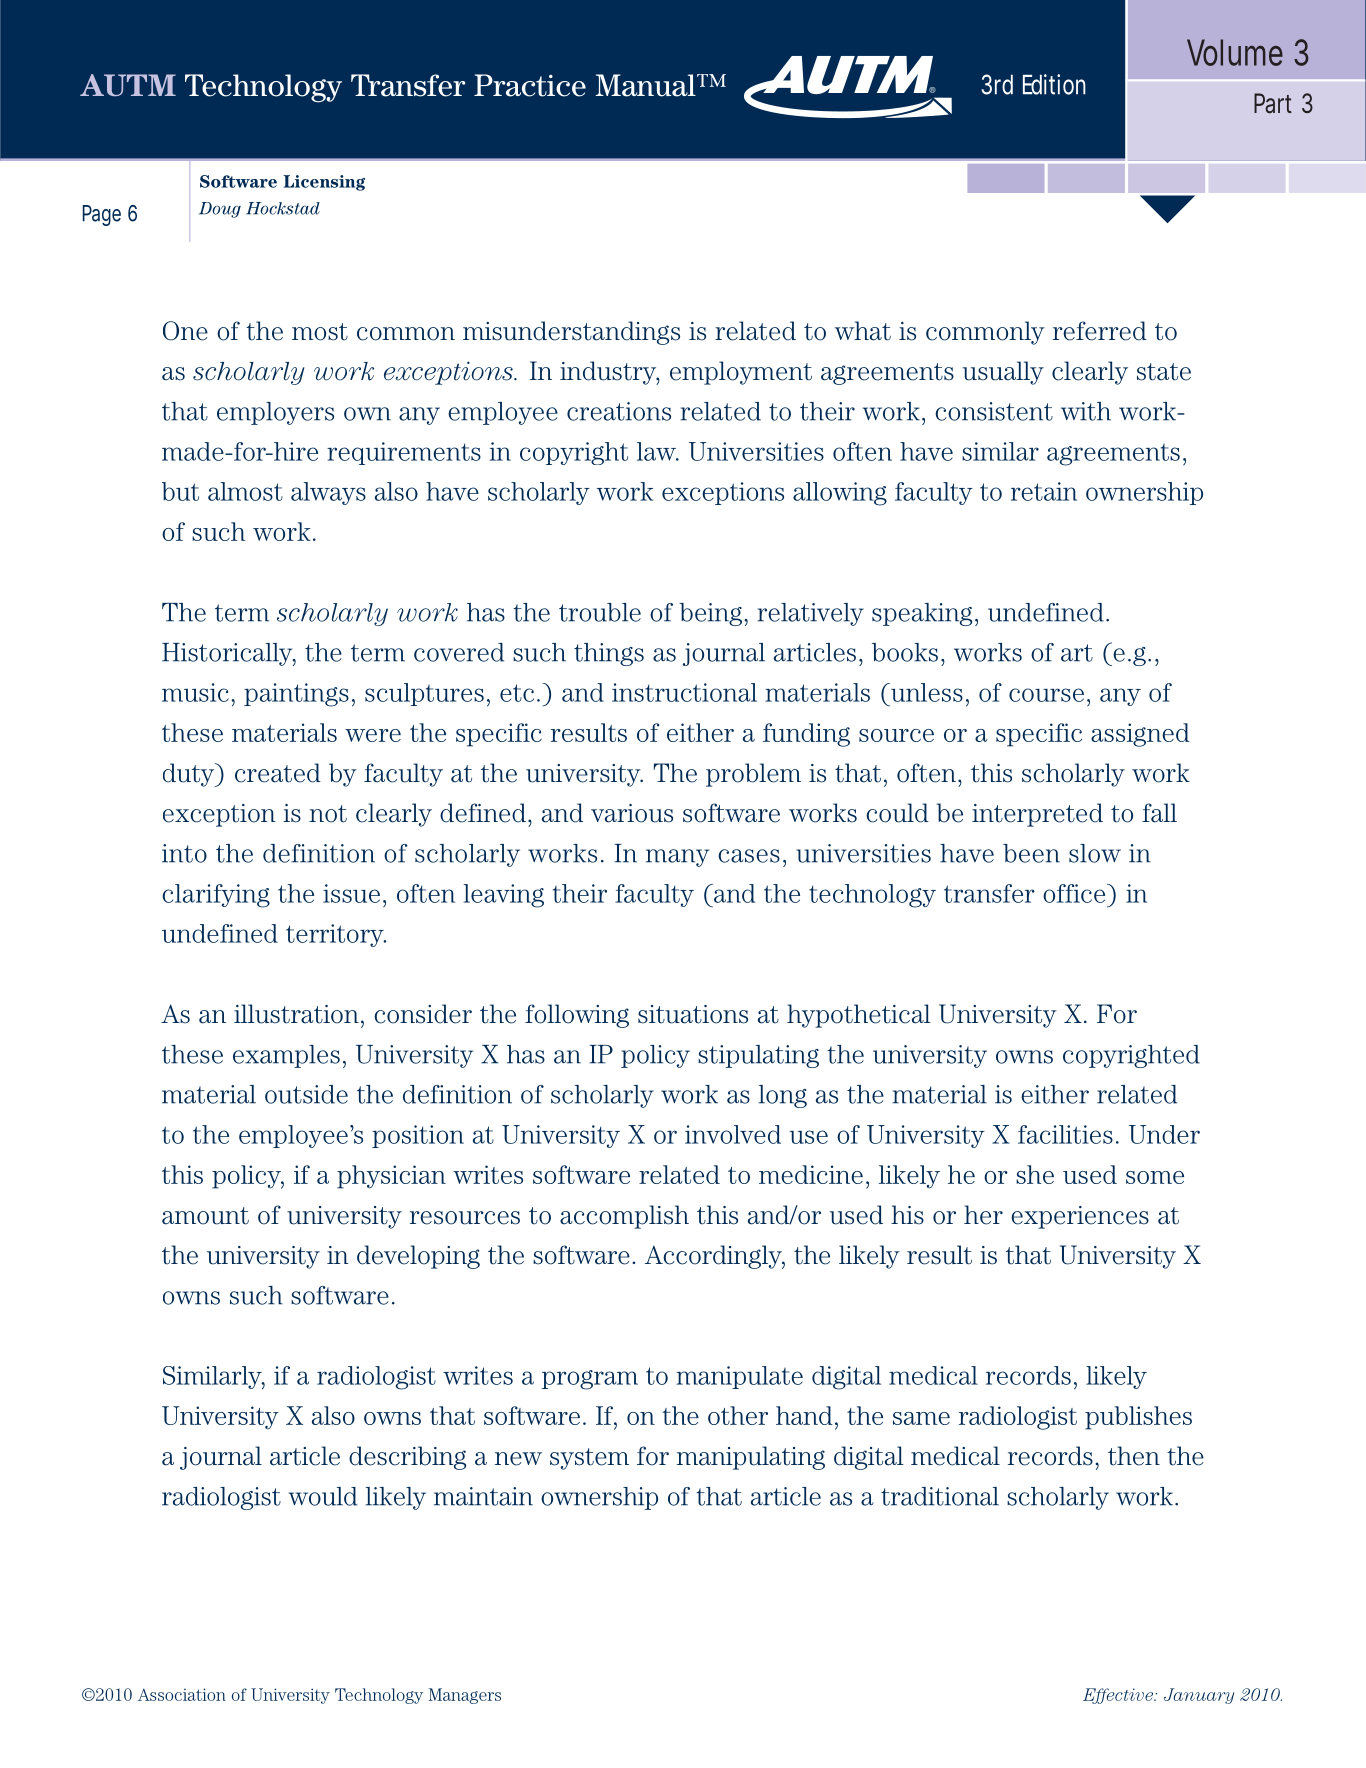 The height and width of the page is (1768, 1366). I want to click on Licensing, so click(324, 183).
